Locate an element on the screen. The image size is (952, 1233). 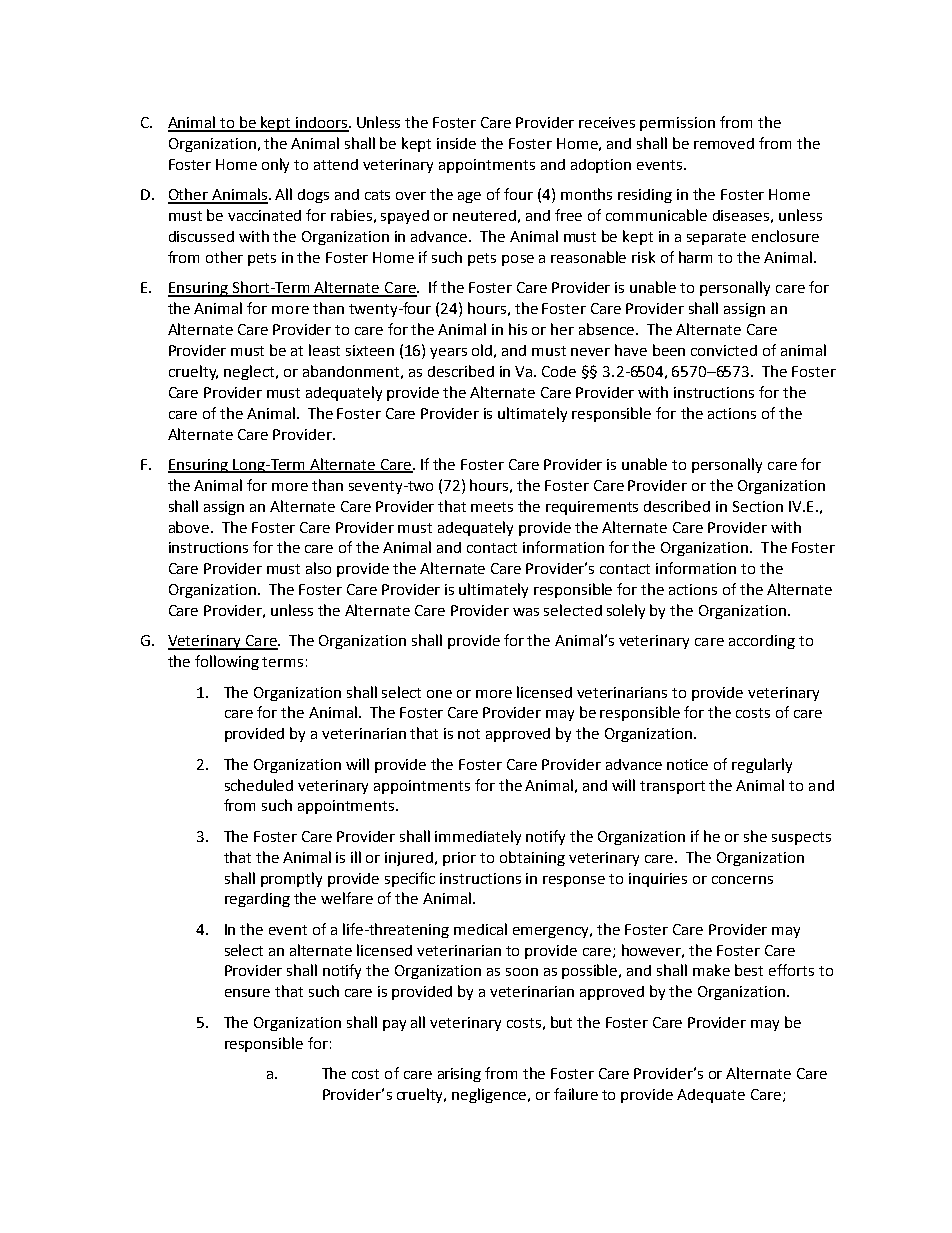
immediately is located at coordinates (478, 837).
